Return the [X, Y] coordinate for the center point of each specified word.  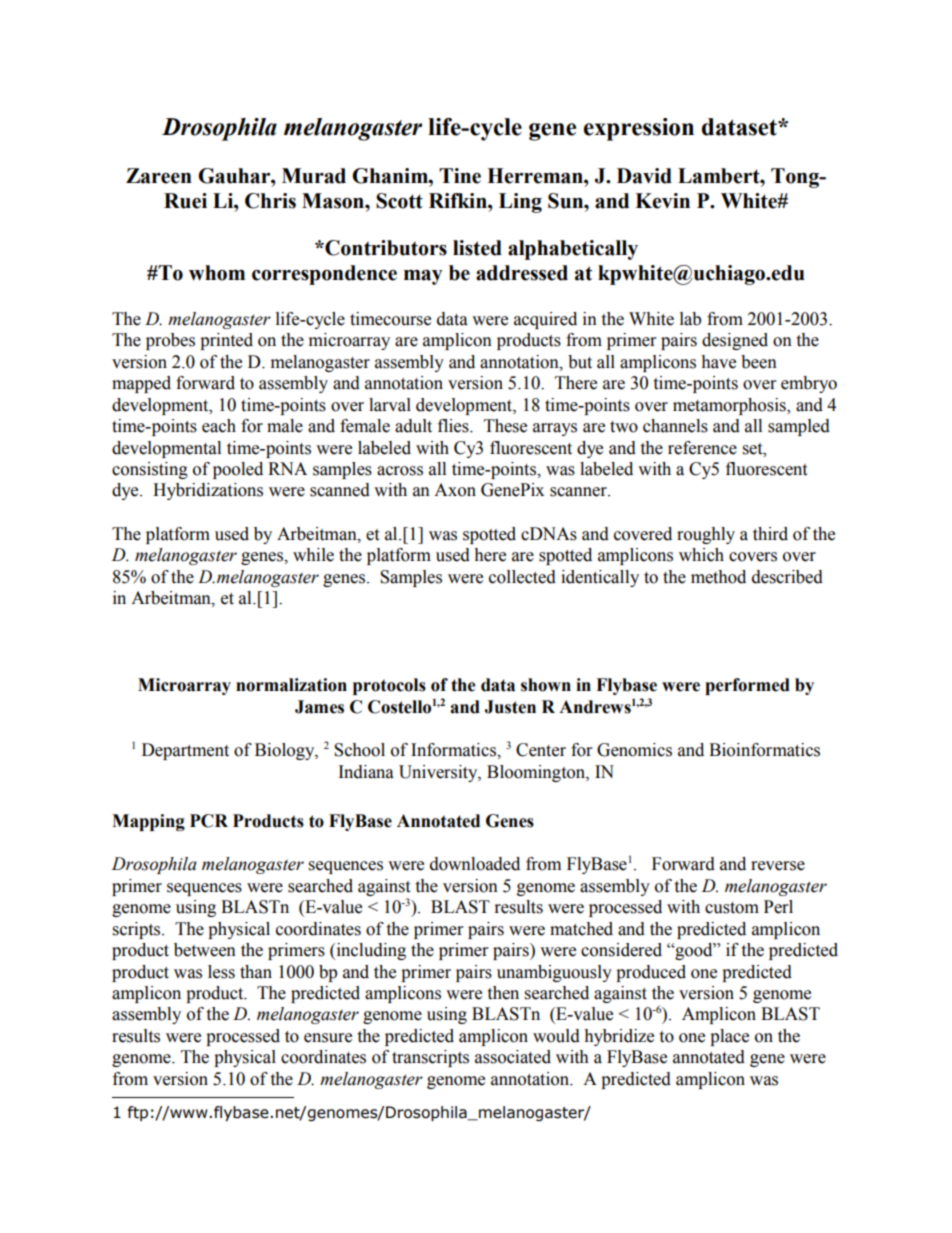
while [313, 555]
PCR [209, 821]
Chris [270, 201]
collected [522, 577]
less [221, 972]
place [729, 1037]
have [718, 362]
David [644, 176]
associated [513, 1057]
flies [454, 426]
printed [226, 341]
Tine [460, 176]
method [718, 577]
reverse [778, 866]
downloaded [475, 864]
